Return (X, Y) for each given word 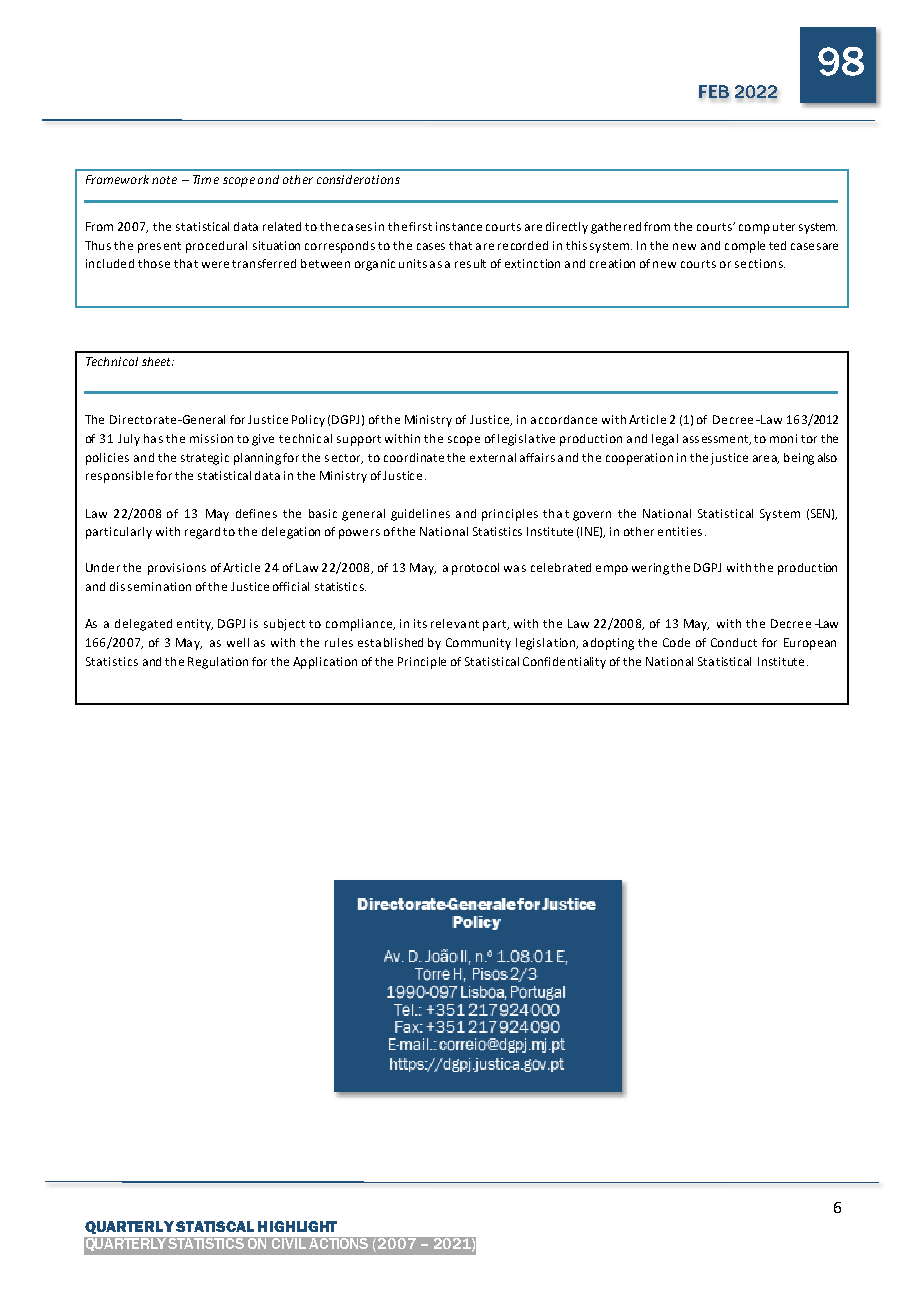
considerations (358, 179)
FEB (714, 92)
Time (206, 179)
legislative (526, 440)
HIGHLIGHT (297, 1226)
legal (665, 440)
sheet (158, 361)
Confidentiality (564, 663)
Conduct (734, 642)
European (810, 644)
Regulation (218, 663)
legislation (546, 644)
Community (478, 644)
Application (325, 663)
